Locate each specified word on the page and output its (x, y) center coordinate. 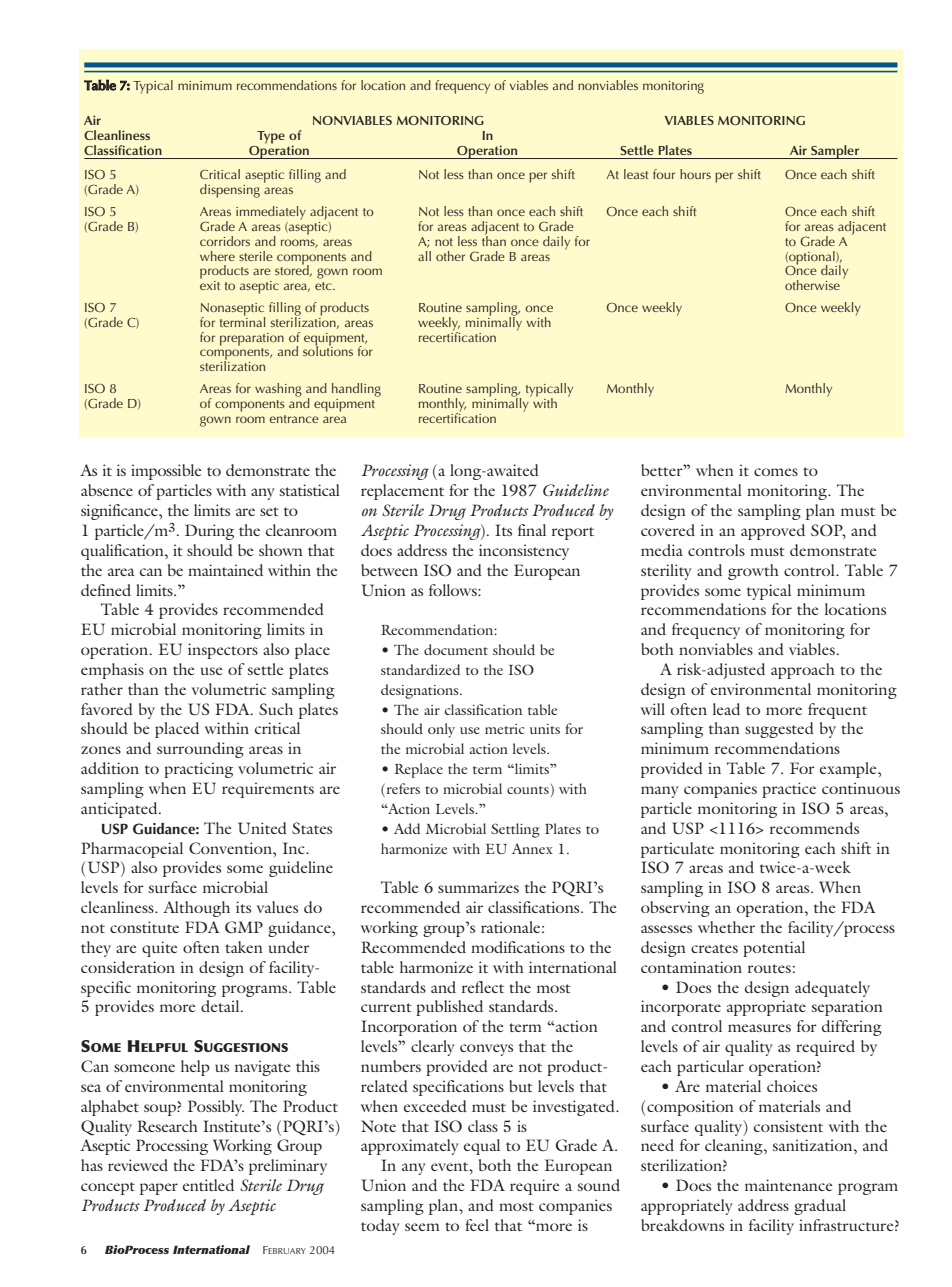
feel (477, 1225)
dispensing (230, 191)
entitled (208, 1185)
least (636, 174)
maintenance (788, 1185)
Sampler (835, 152)
